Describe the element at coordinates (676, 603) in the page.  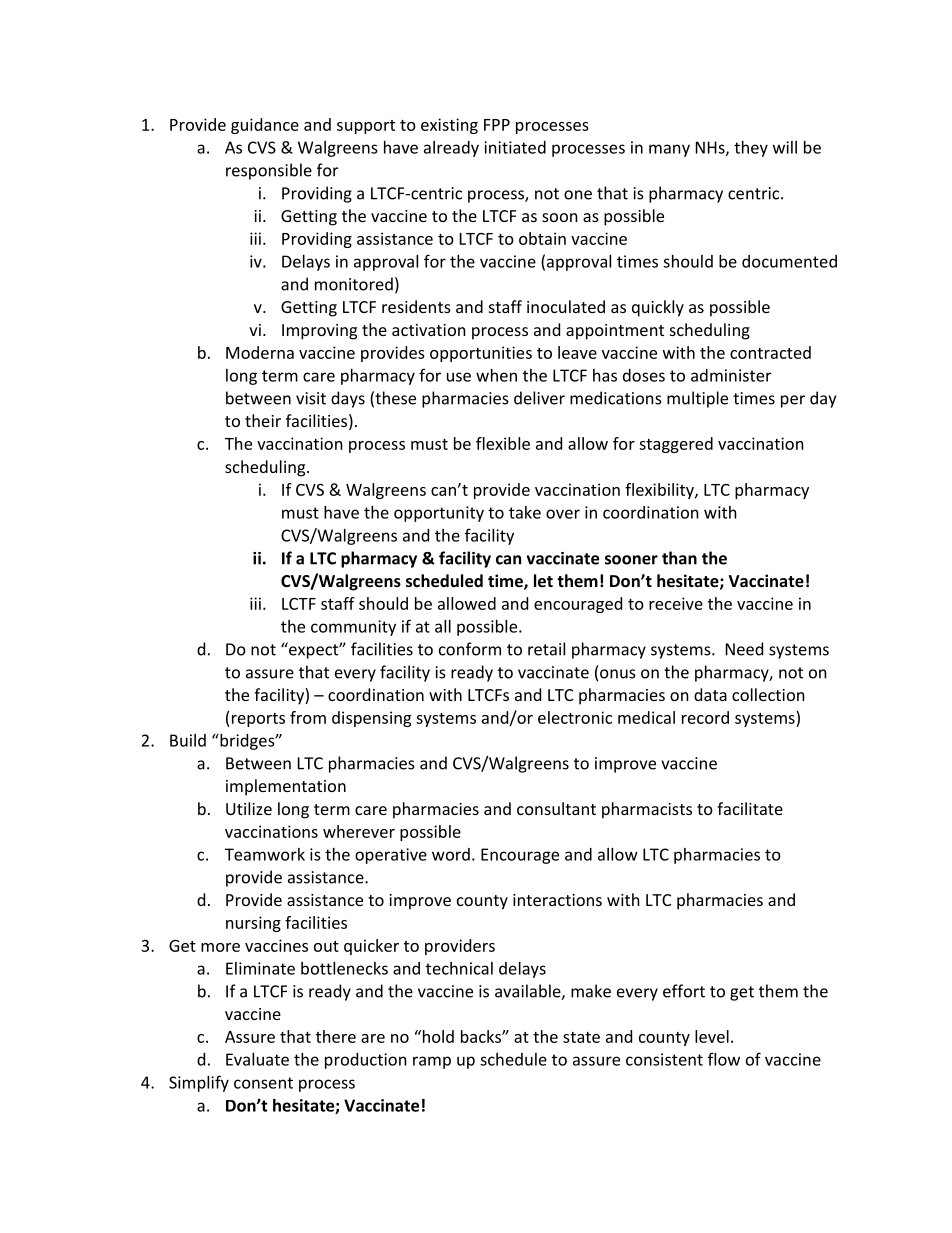
I see `receive` at that location.
